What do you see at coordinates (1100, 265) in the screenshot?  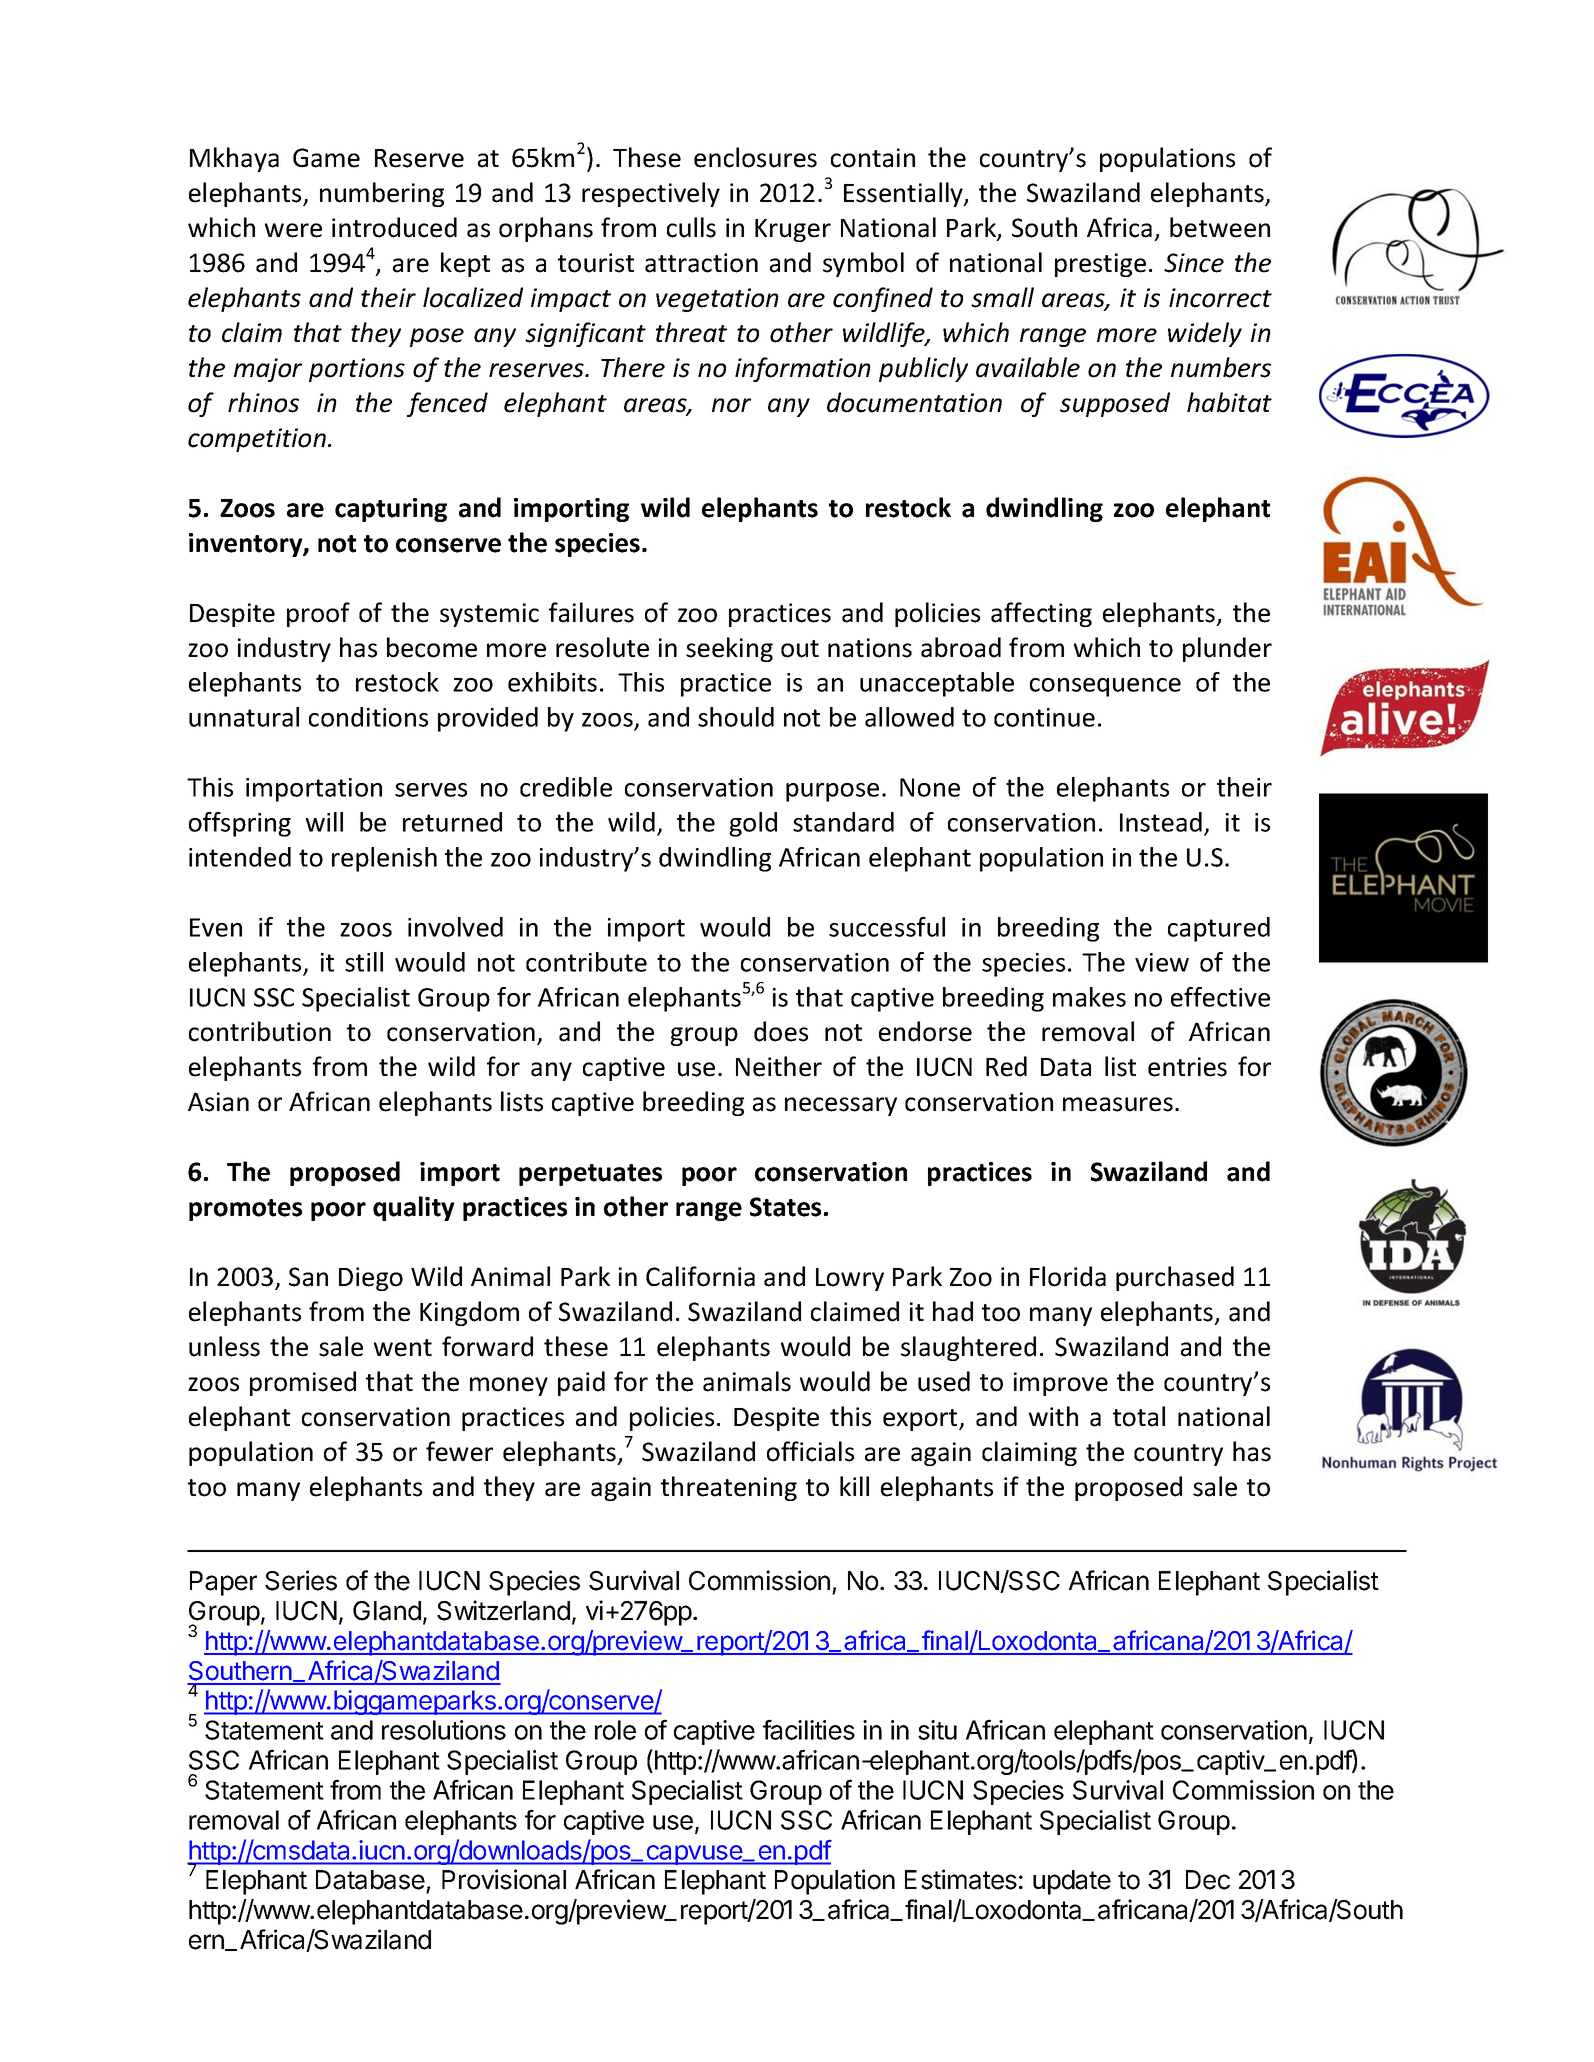 I see `prestige` at bounding box center [1100, 265].
